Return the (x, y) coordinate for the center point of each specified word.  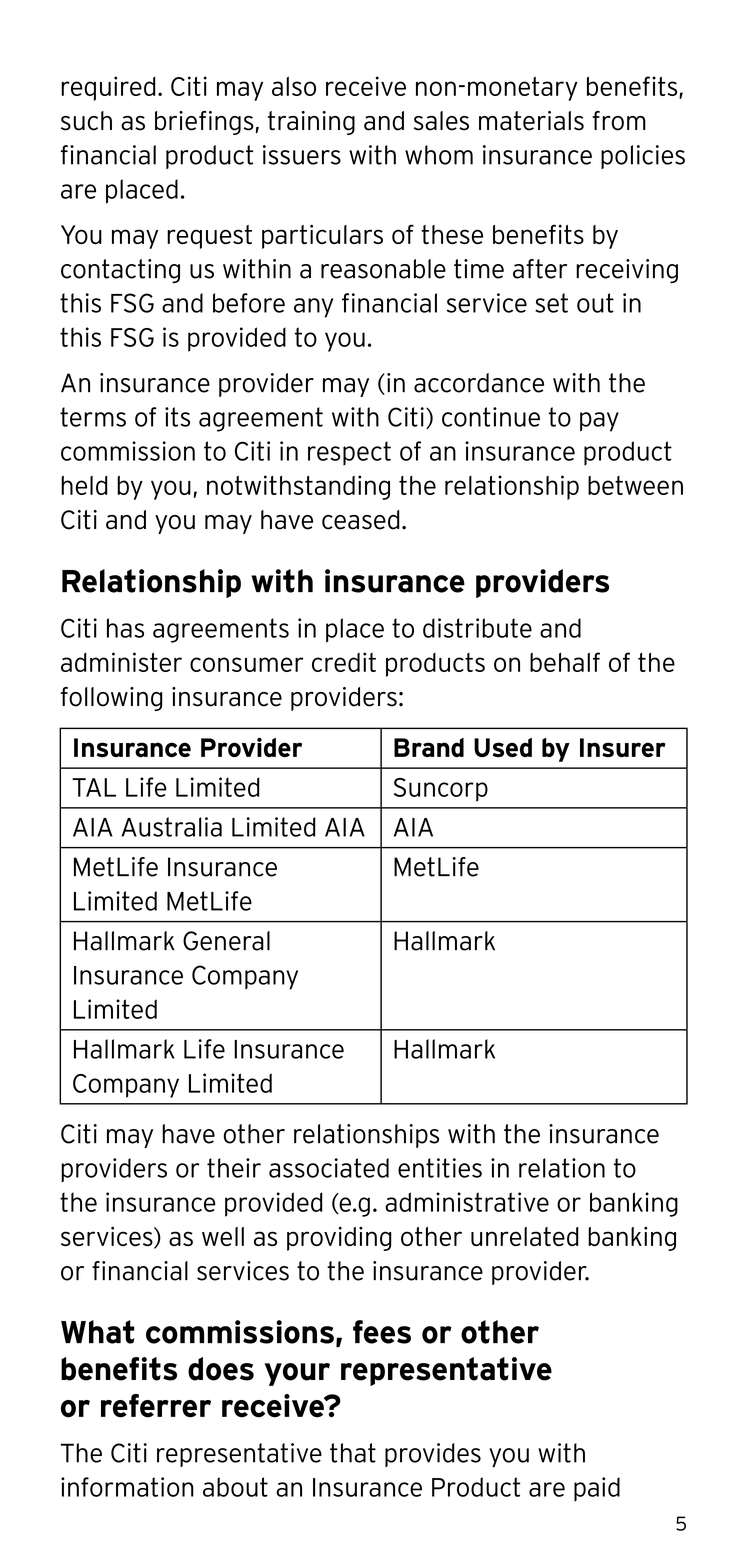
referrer (156, 1406)
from (619, 121)
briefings (204, 123)
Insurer (623, 747)
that (353, 1453)
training (311, 123)
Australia (171, 827)
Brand (429, 747)
